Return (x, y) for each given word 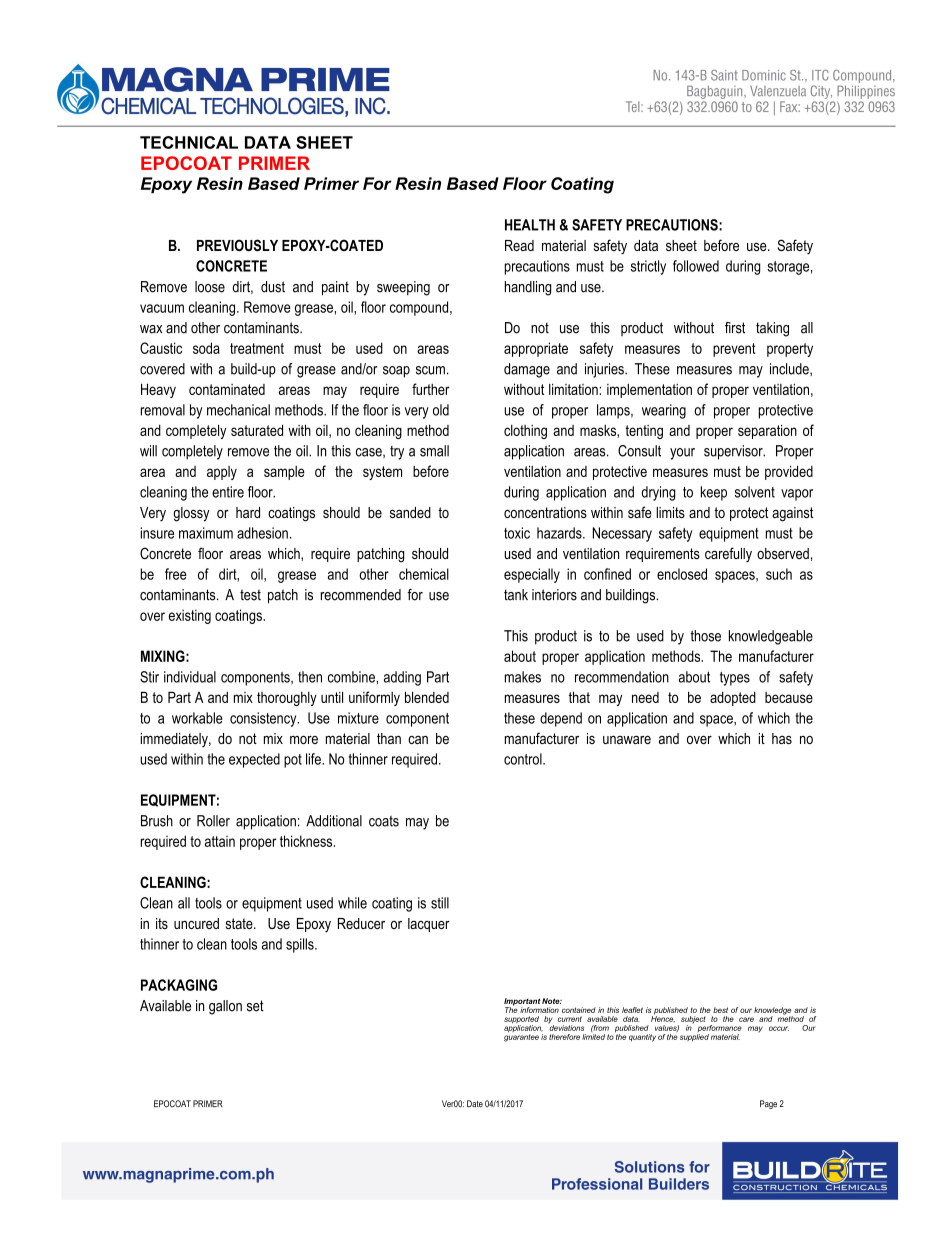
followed (696, 266)
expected (254, 760)
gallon (225, 1007)
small (434, 451)
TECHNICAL (189, 142)
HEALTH (530, 225)
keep (714, 493)
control (524, 759)
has (782, 738)
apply (222, 473)
